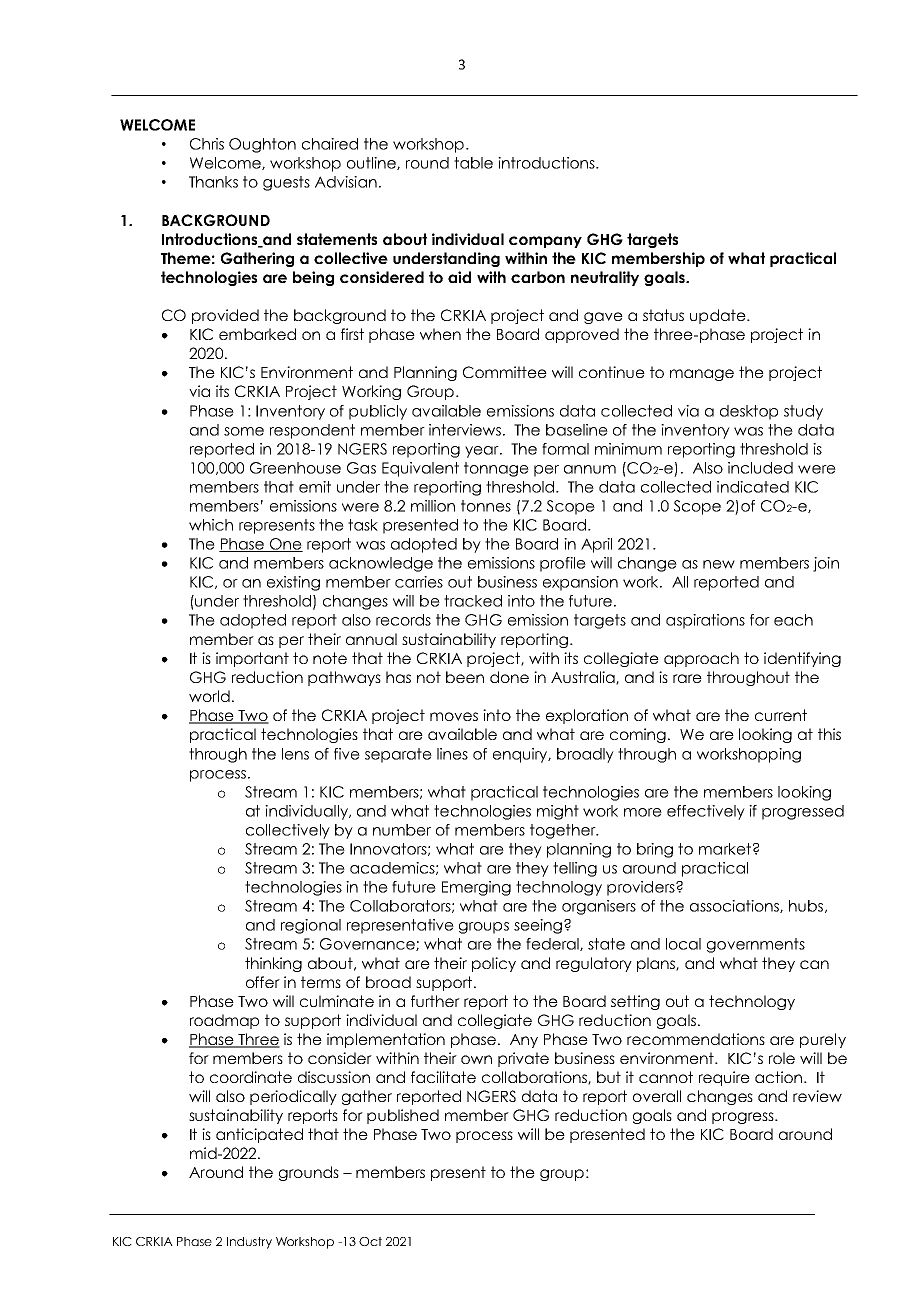  I want to click on policy, so click(494, 964).
